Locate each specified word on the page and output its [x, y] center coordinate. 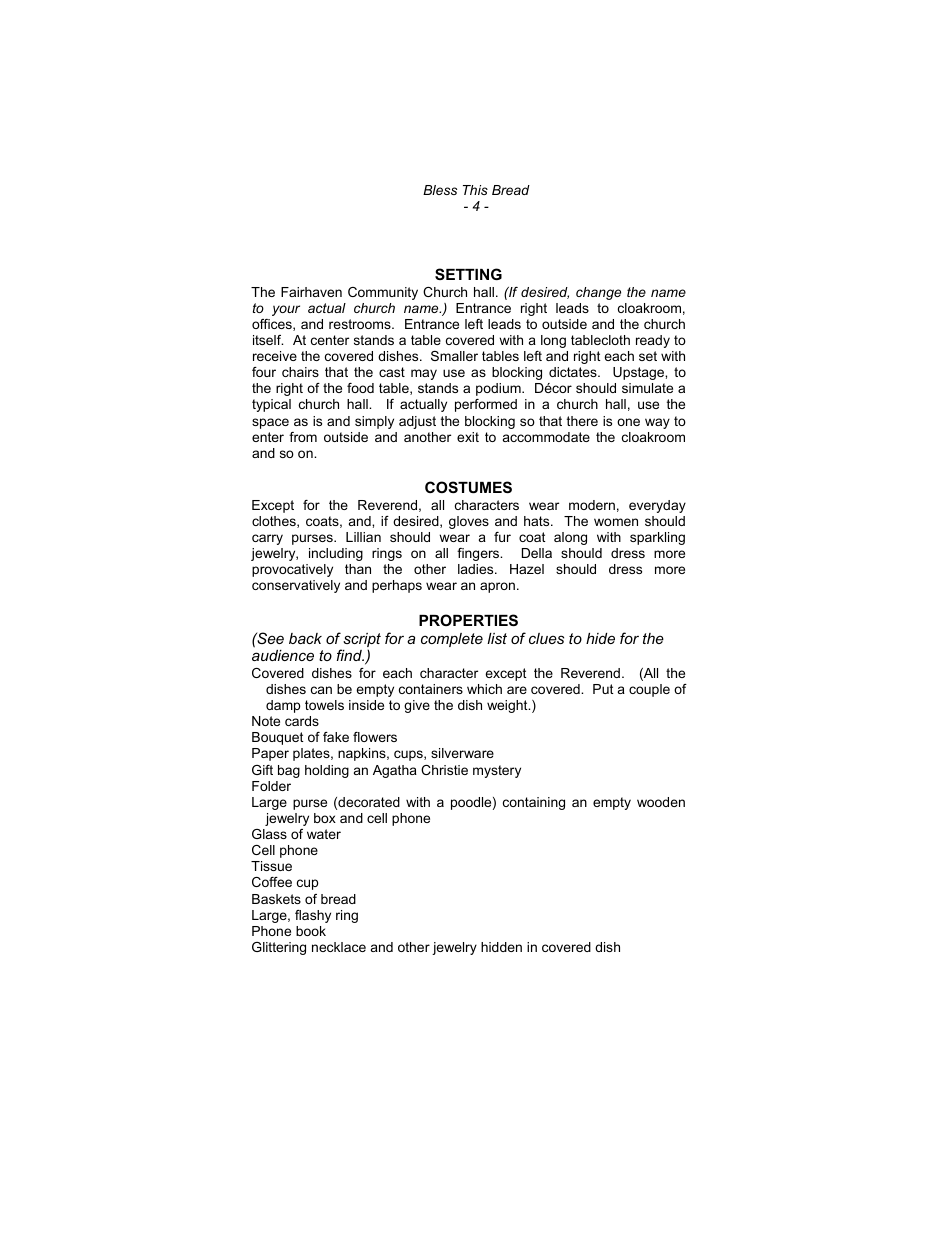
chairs [300, 372]
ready [653, 341]
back [305, 638]
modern [592, 505]
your [286, 310]
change [598, 293]
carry [267, 539]
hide [600, 638]
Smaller [454, 356]
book [311, 931]
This [475, 190]
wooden [661, 802]
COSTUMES [468, 487]
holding [327, 771]
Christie [444, 770]
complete [452, 640]
